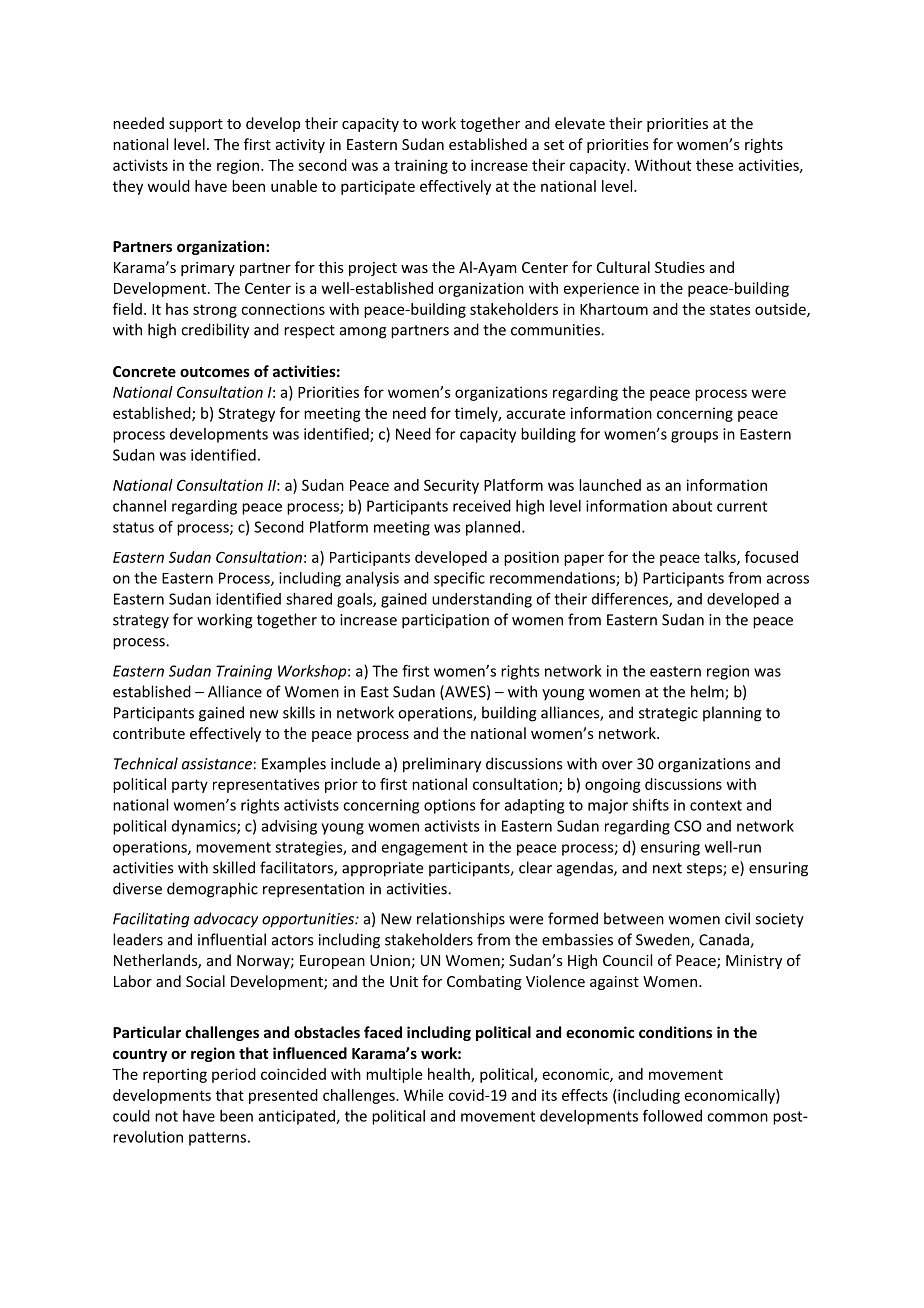 This screenshot has width=924, height=1308. Describe the element at coordinates (234, 1075) in the screenshot. I see `period` at that location.
